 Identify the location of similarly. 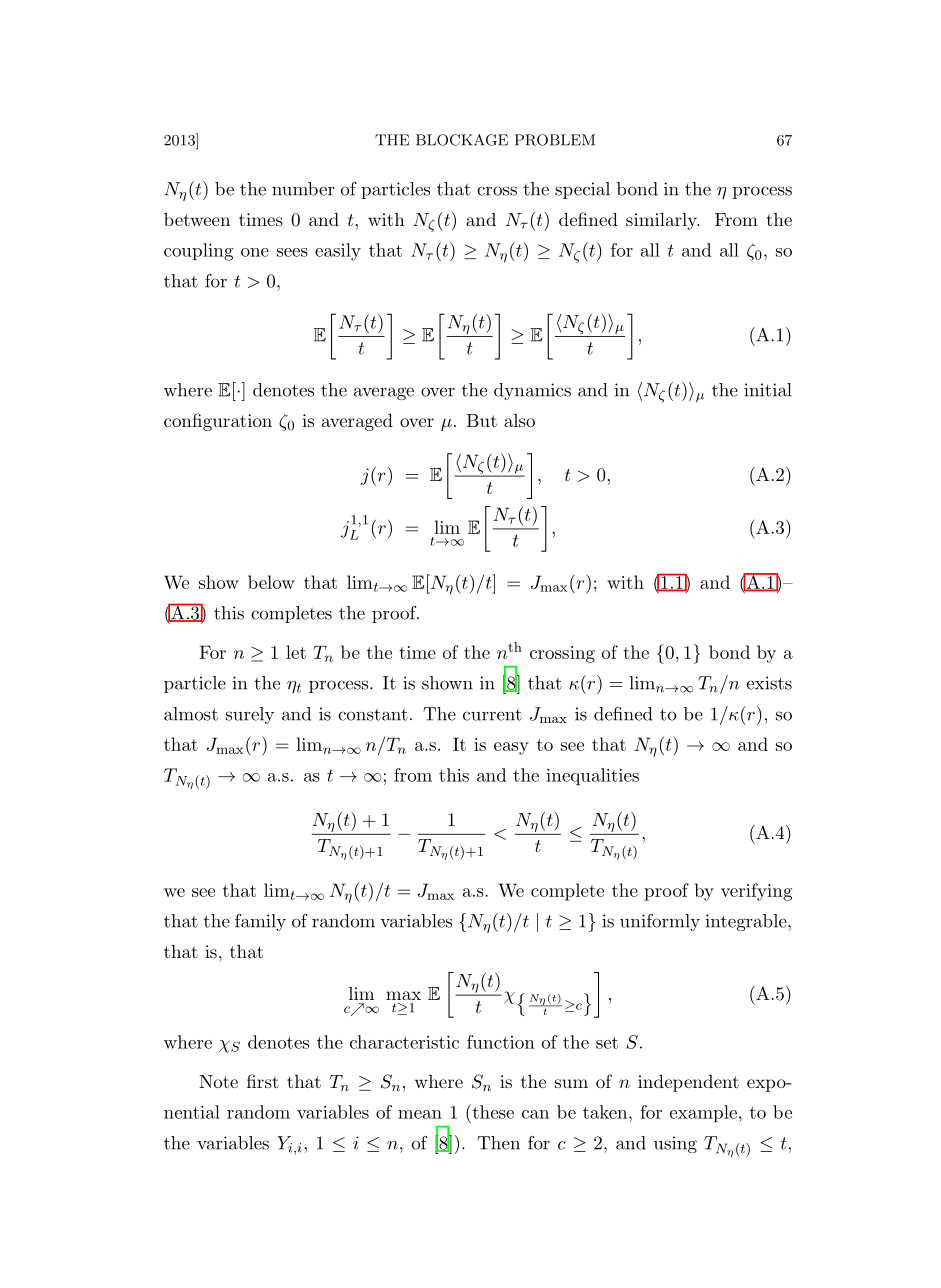
(662, 221).
